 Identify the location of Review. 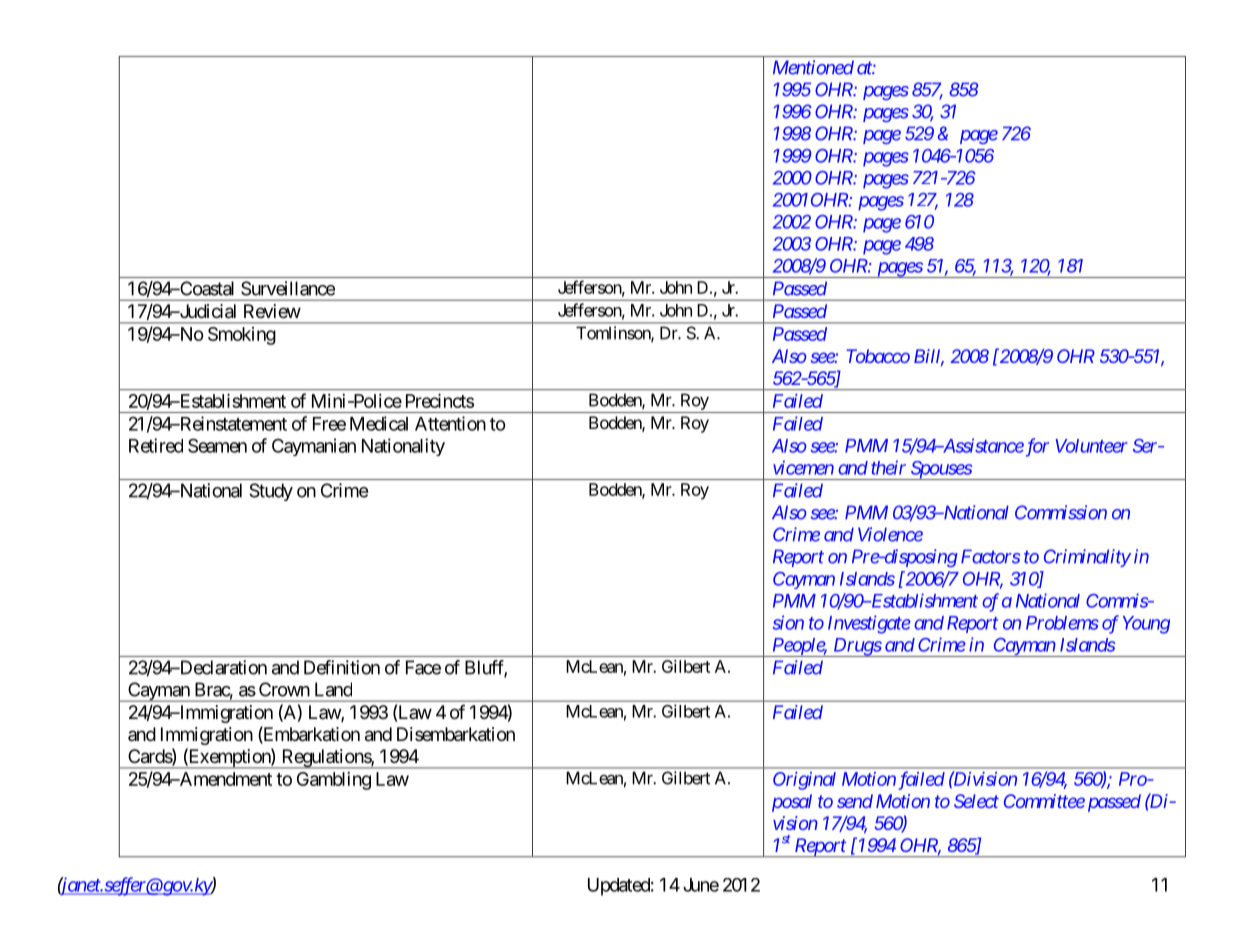
(272, 311).
